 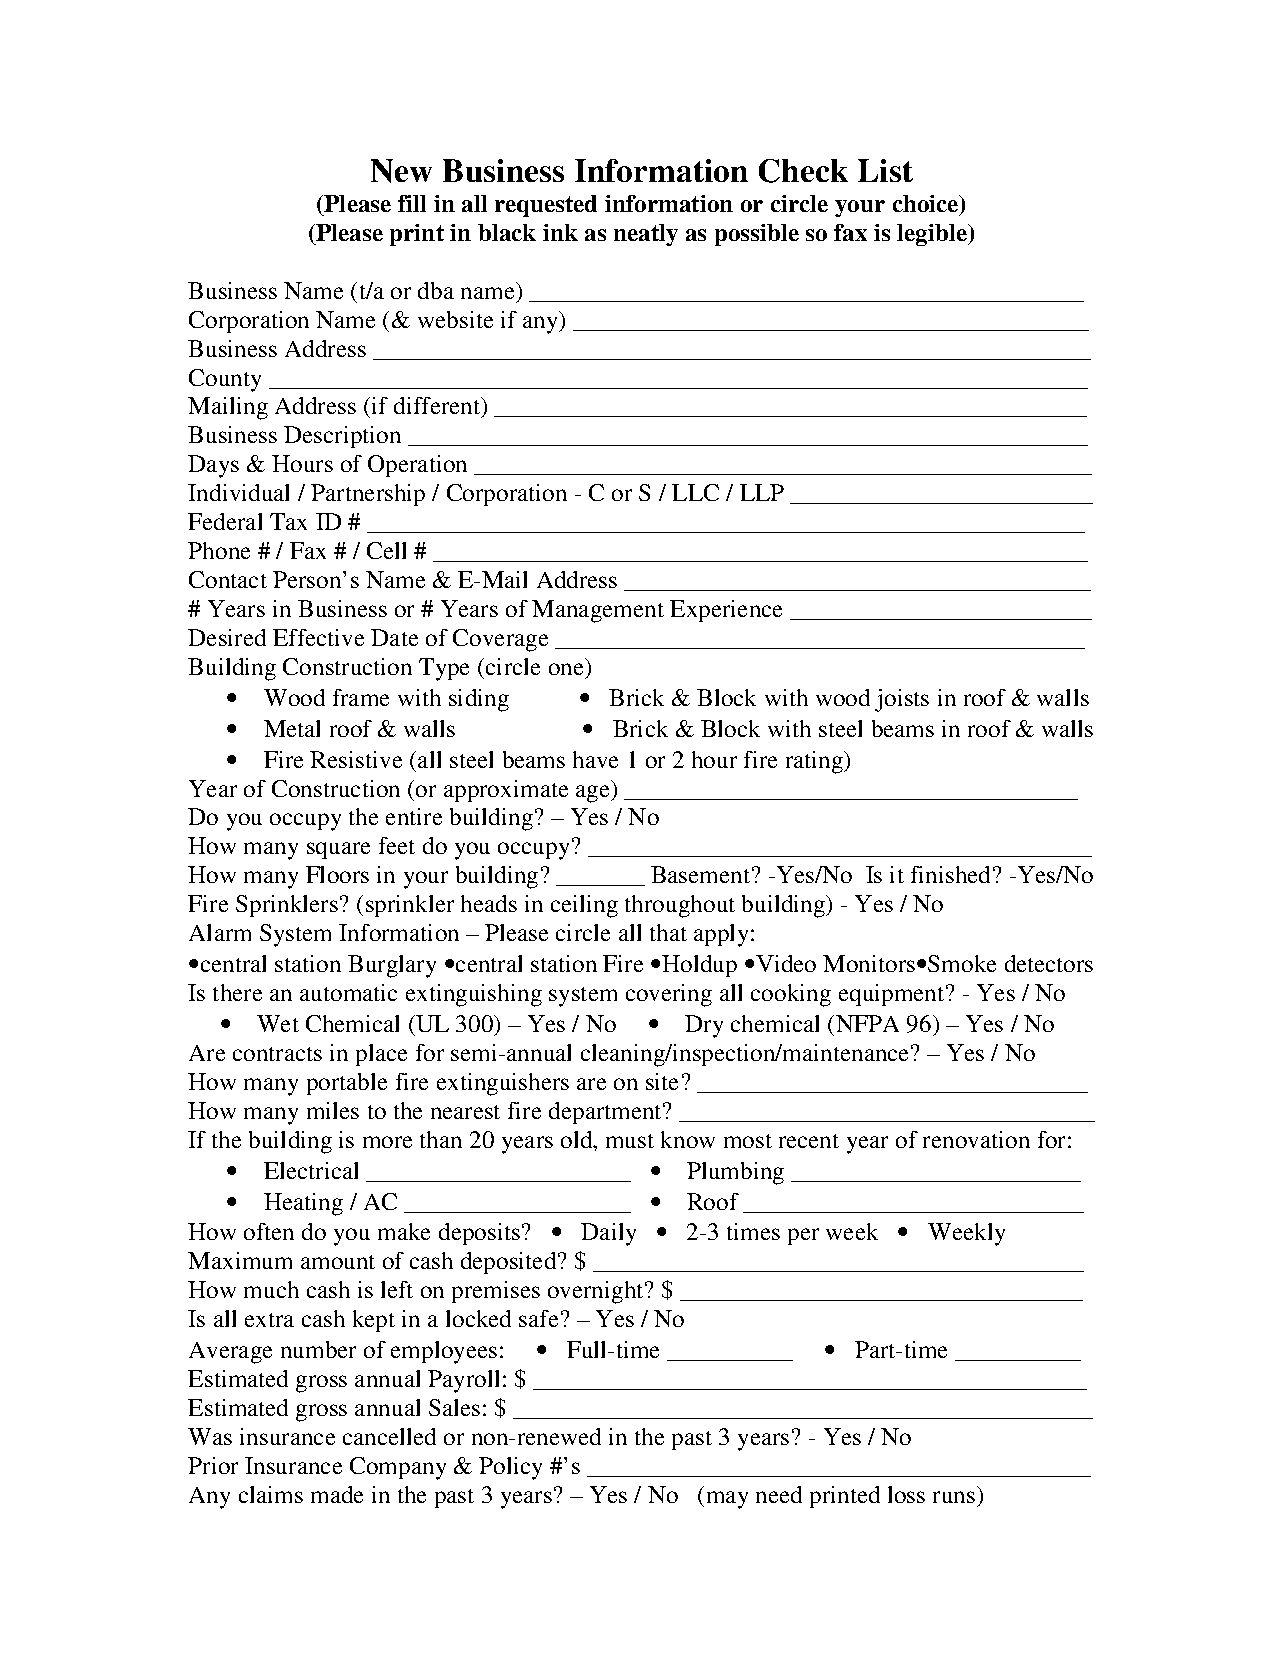 What do you see at coordinates (646, 235) in the document?
I see `neatly` at bounding box center [646, 235].
